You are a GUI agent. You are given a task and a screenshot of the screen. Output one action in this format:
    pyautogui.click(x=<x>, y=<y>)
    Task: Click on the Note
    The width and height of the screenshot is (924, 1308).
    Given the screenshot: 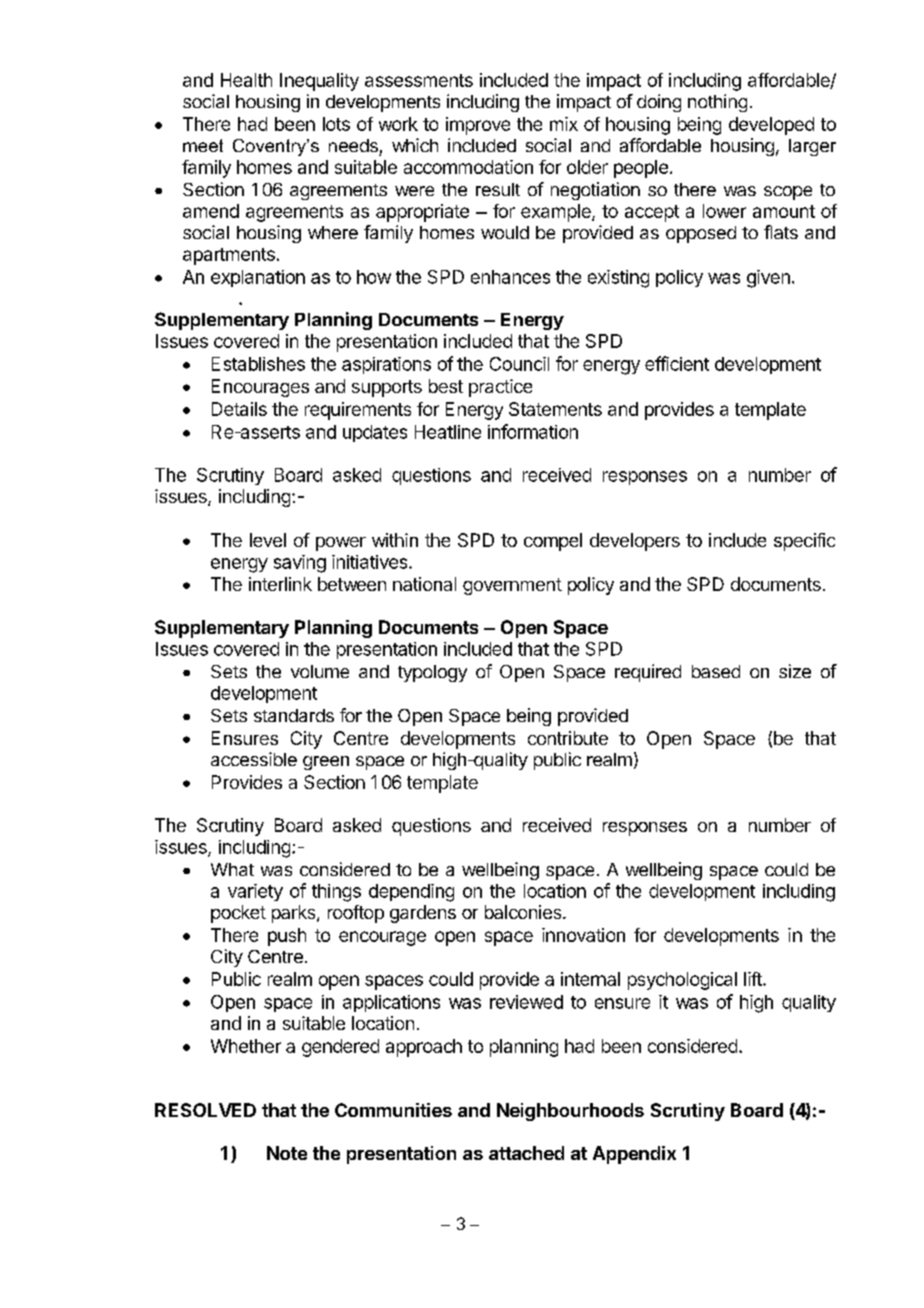 What is the action you would take?
    pyautogui.click(x=287, y=1153)
